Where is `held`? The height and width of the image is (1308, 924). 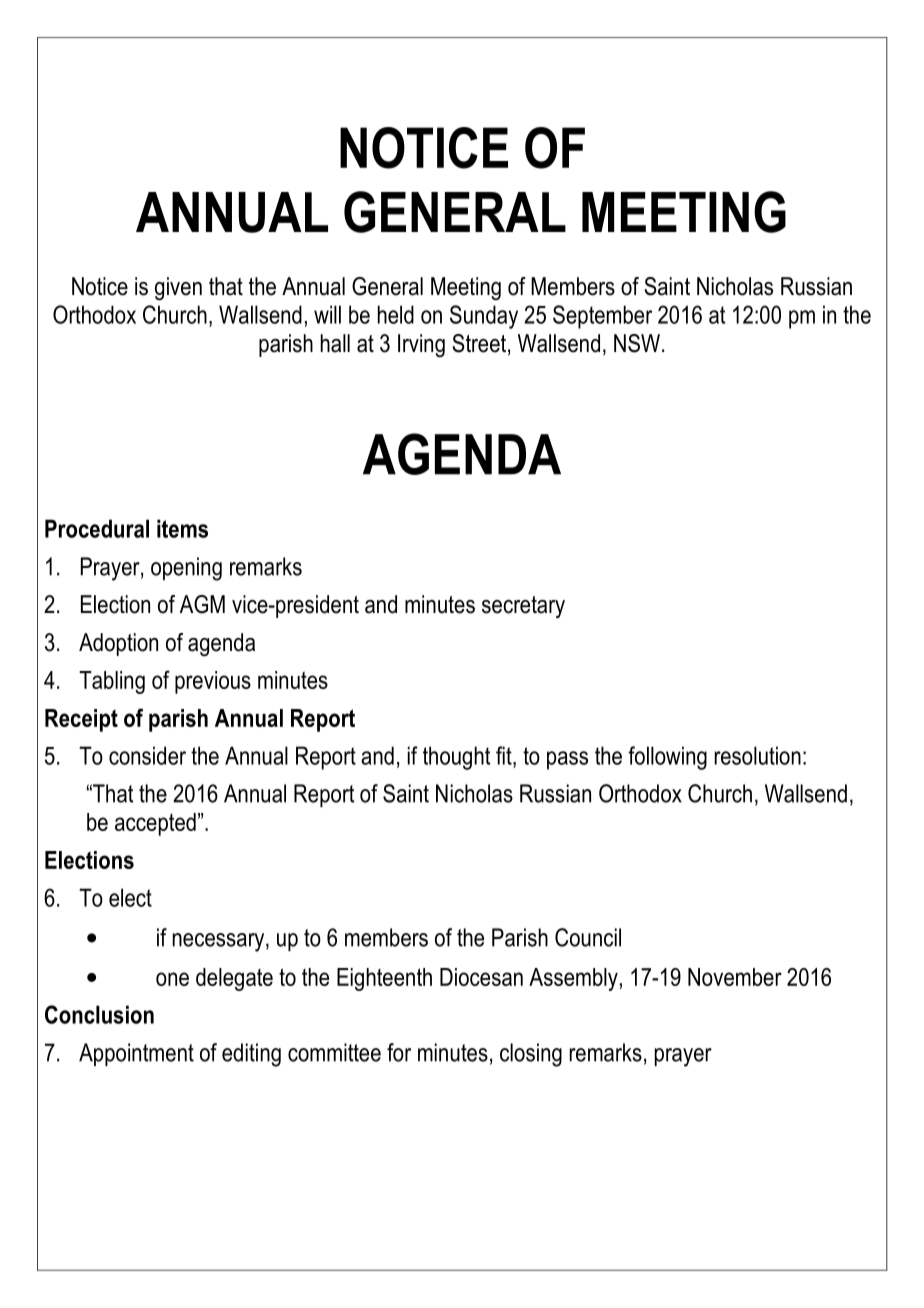
held is located at coordinates (396, 314).
